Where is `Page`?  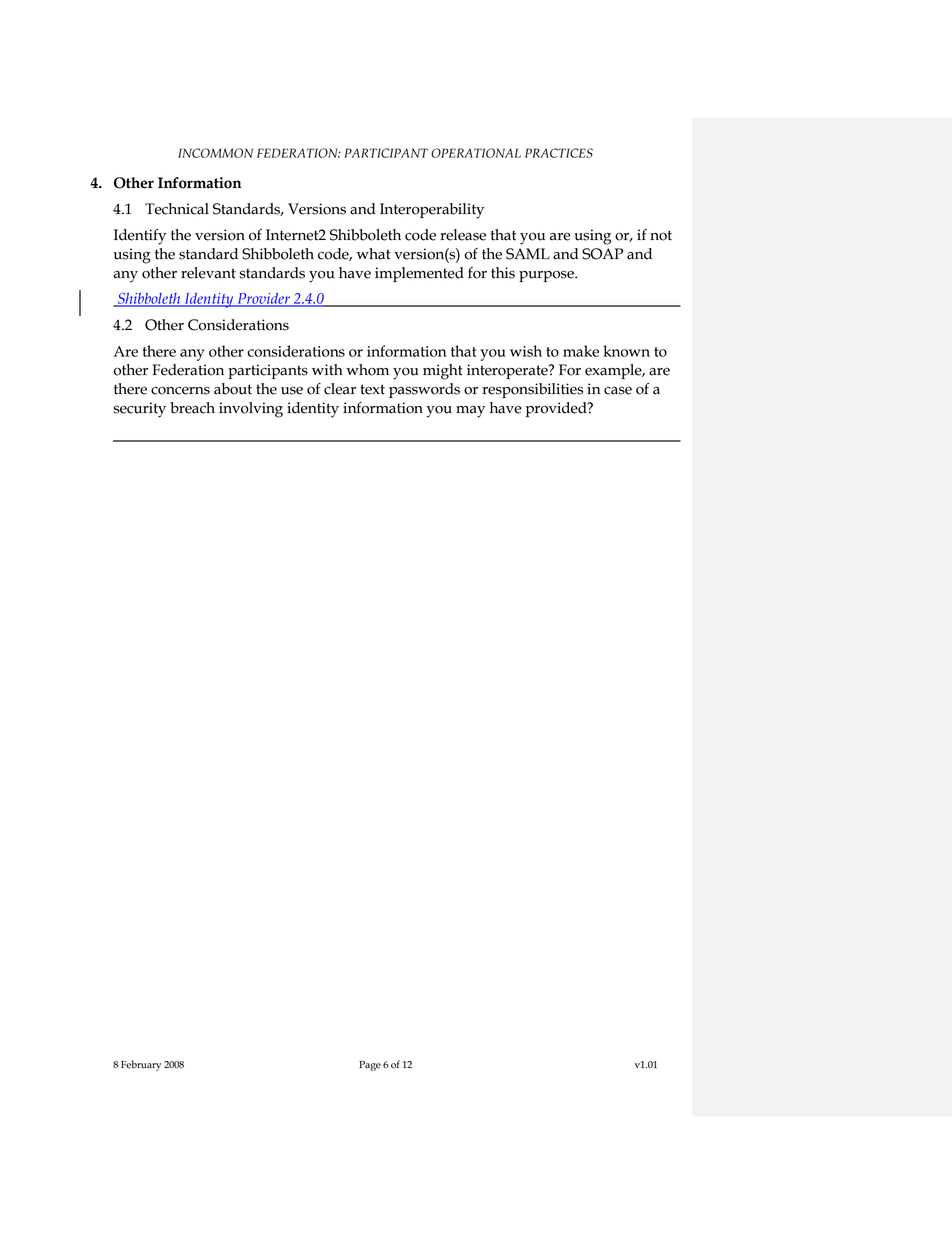
Page is located at coordinates (370, 1066).
